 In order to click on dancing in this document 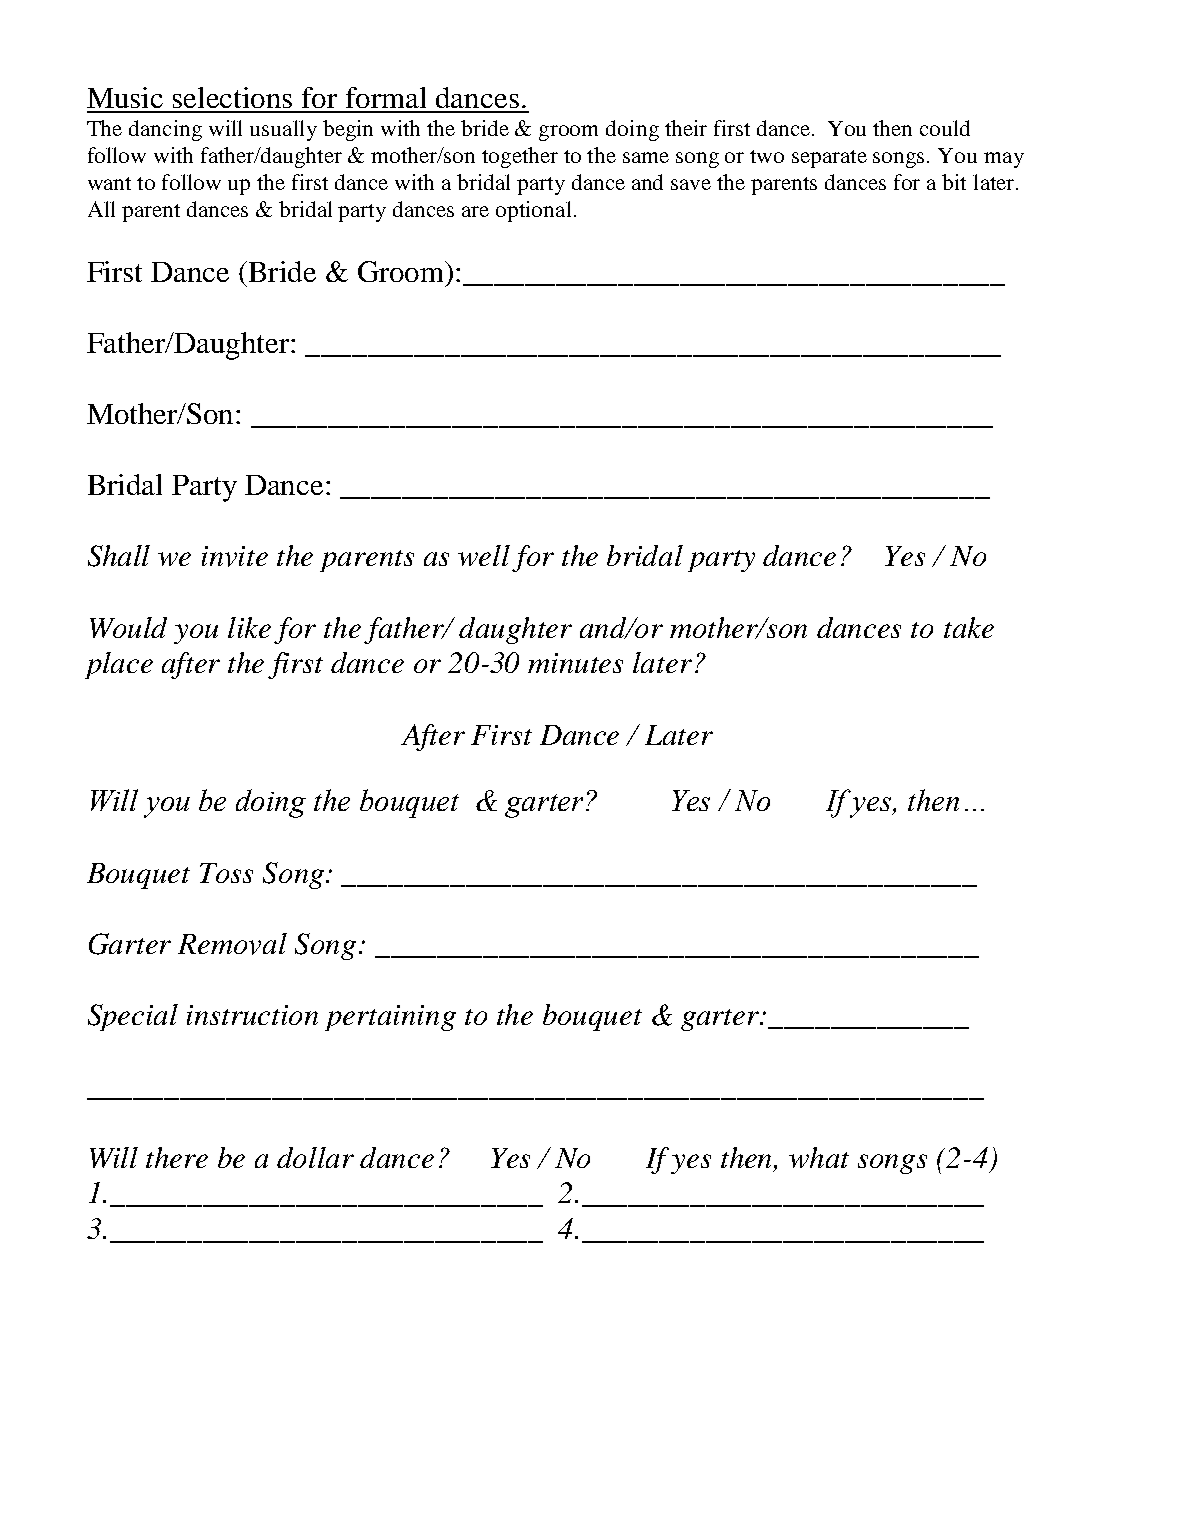, I will do `click(165, 130)`.
